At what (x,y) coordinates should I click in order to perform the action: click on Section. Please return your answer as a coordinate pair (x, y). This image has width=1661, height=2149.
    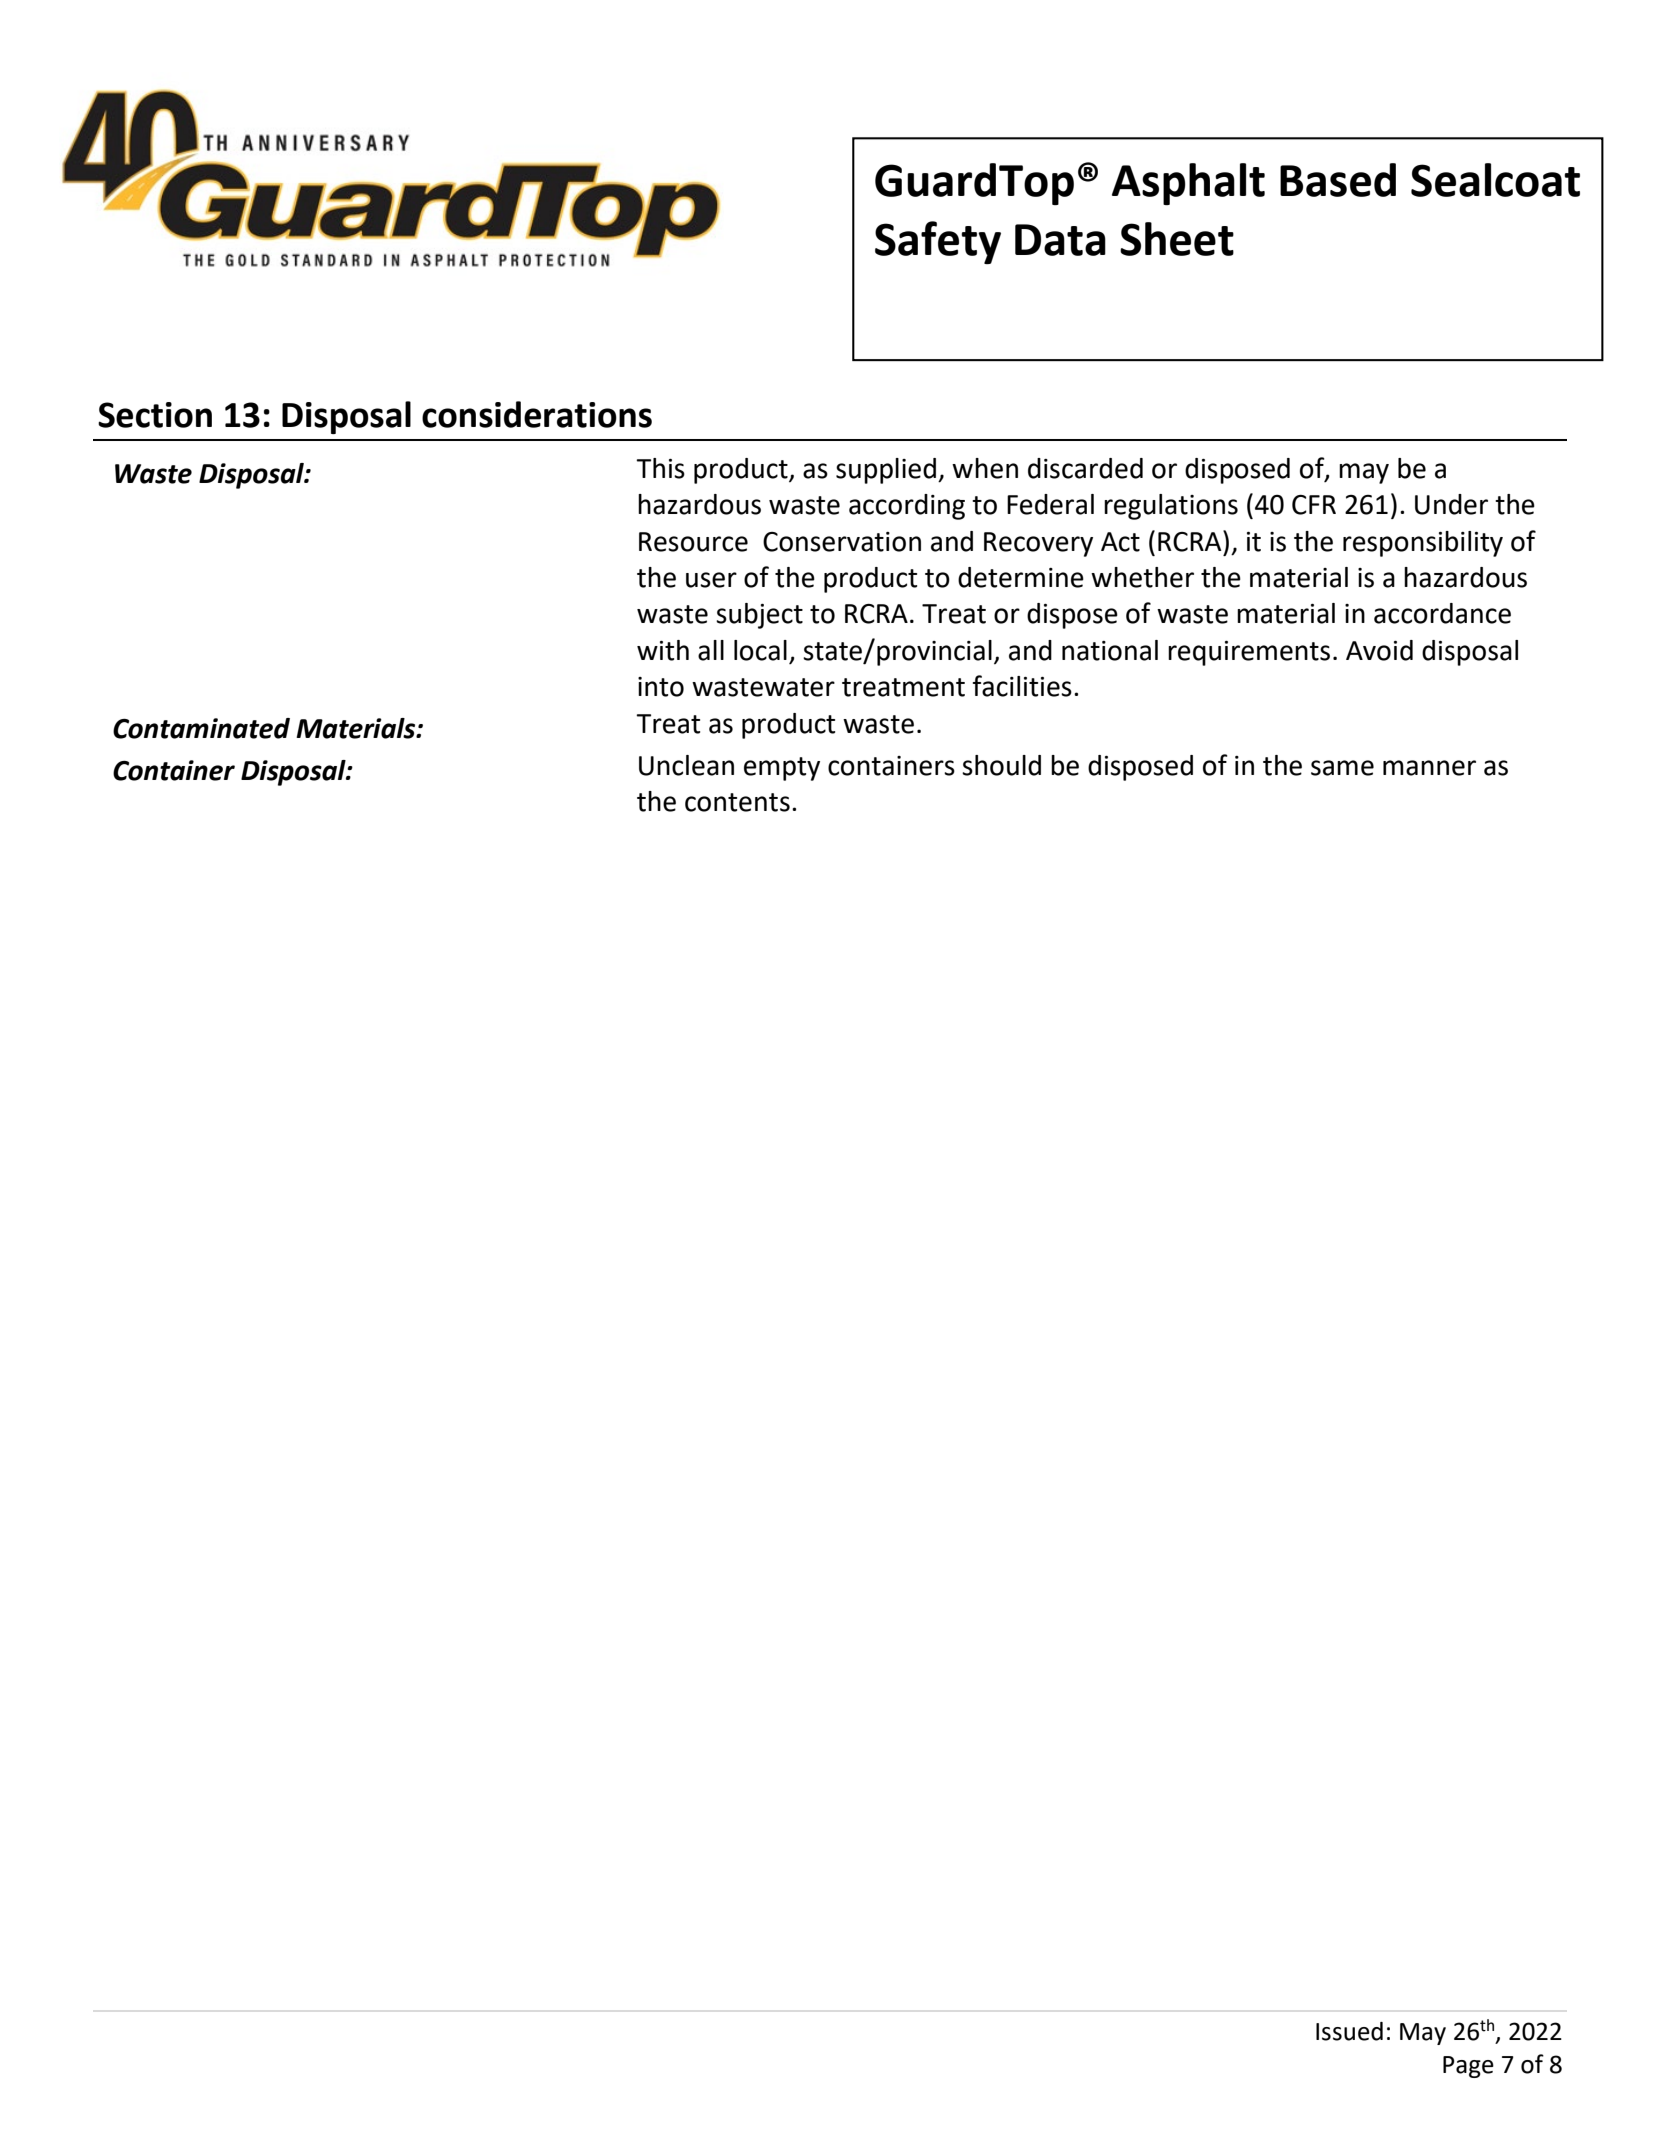
    Looking at the image, I should click on (155, 415).
